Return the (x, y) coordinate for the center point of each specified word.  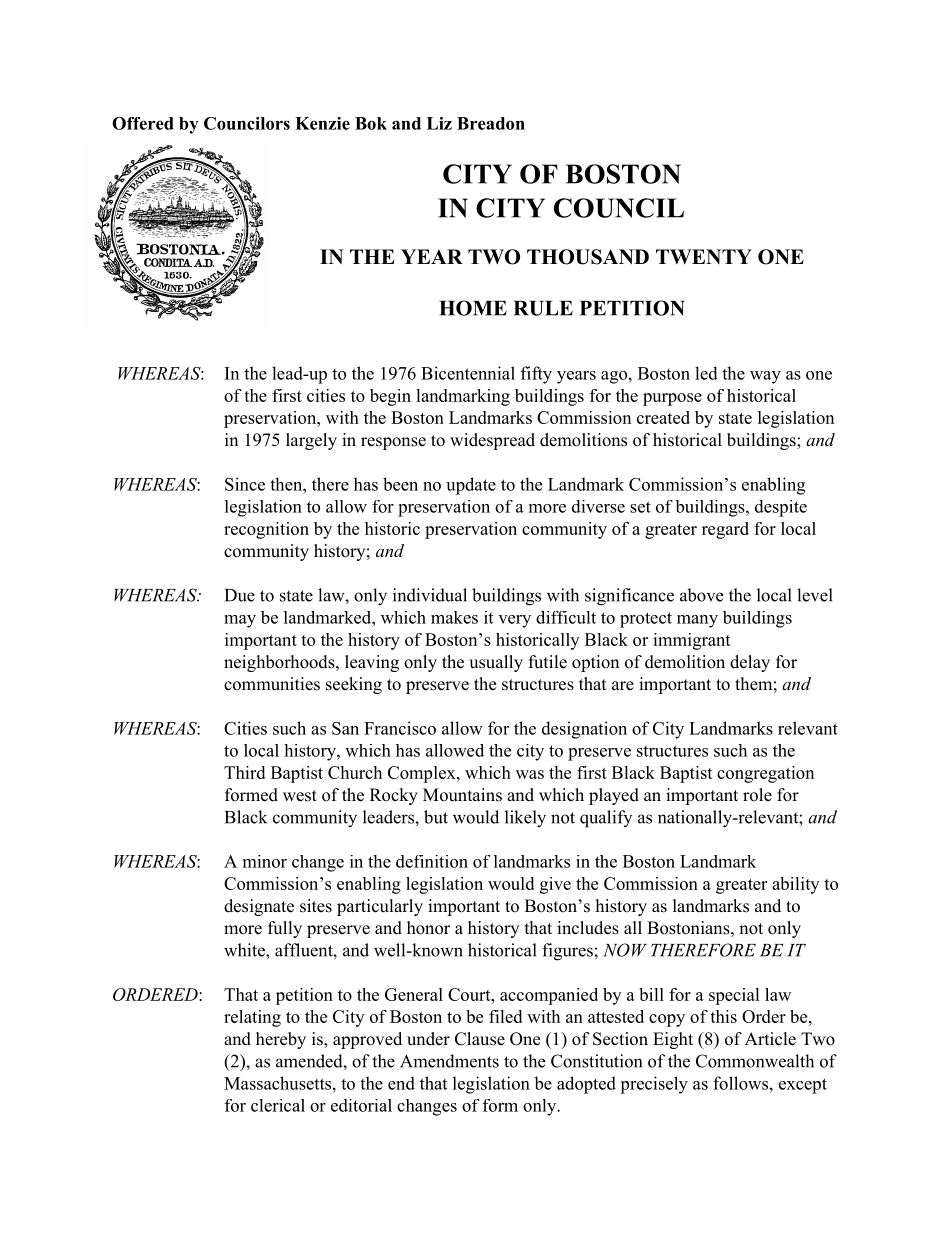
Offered (143, 123)
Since (245, 484)
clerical (278, 1105)
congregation (765, 774)
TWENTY (704, 256)
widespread (492, 441)
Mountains (462, 795)
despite (781, 508)
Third (244, 772)
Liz (439, 123)
